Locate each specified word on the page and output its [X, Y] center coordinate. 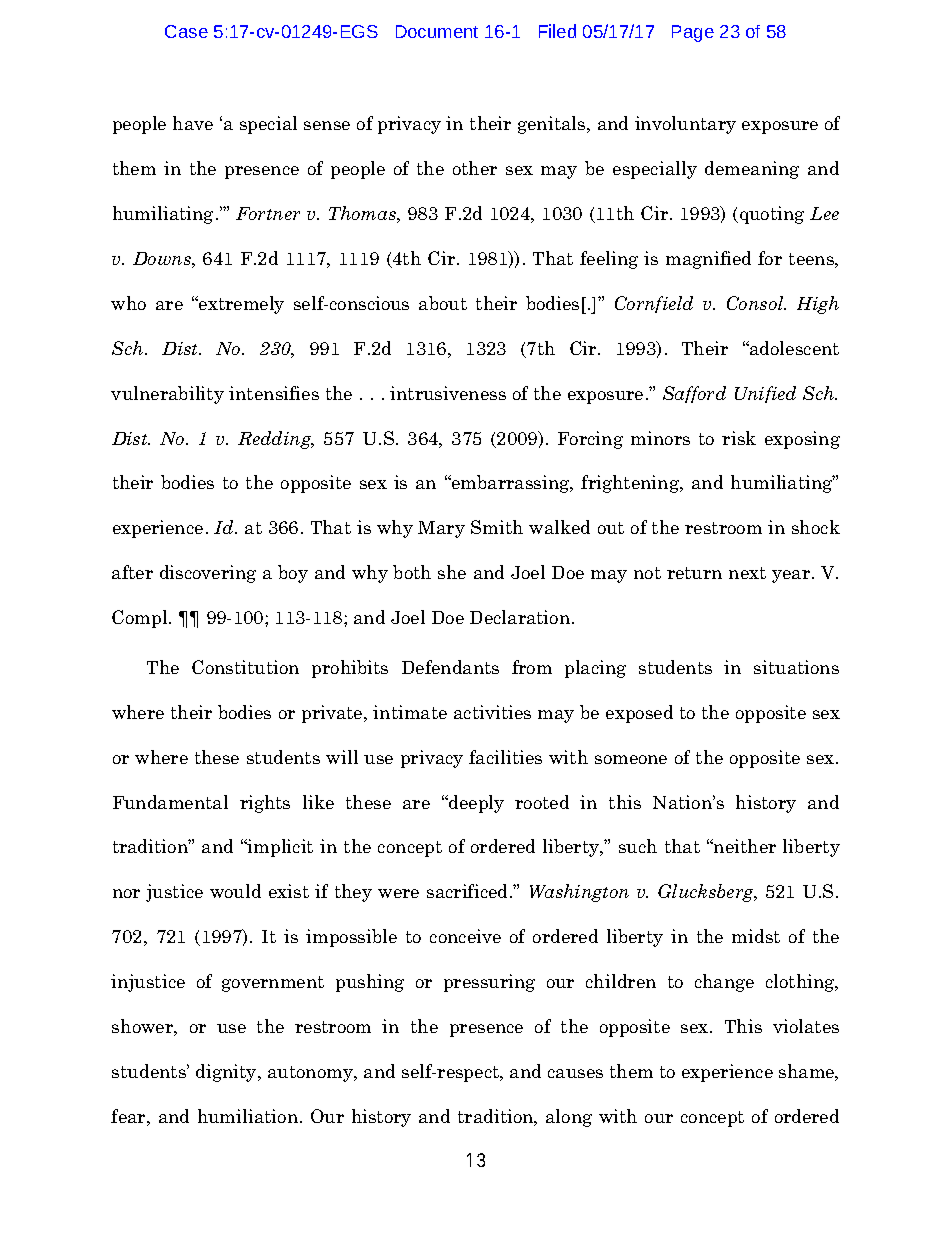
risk [739, 438]
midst [756, 936]
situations [796, 667]
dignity [227, 1073]
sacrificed [469, 891]
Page [693, 33]
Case [186, 31]
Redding [276, 440]
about [443, 303]
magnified [708, 260]
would [235, 891]
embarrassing [511, 484]
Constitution [245, 667]
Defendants [450, 667]
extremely [240, 305]
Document [437, 31]
